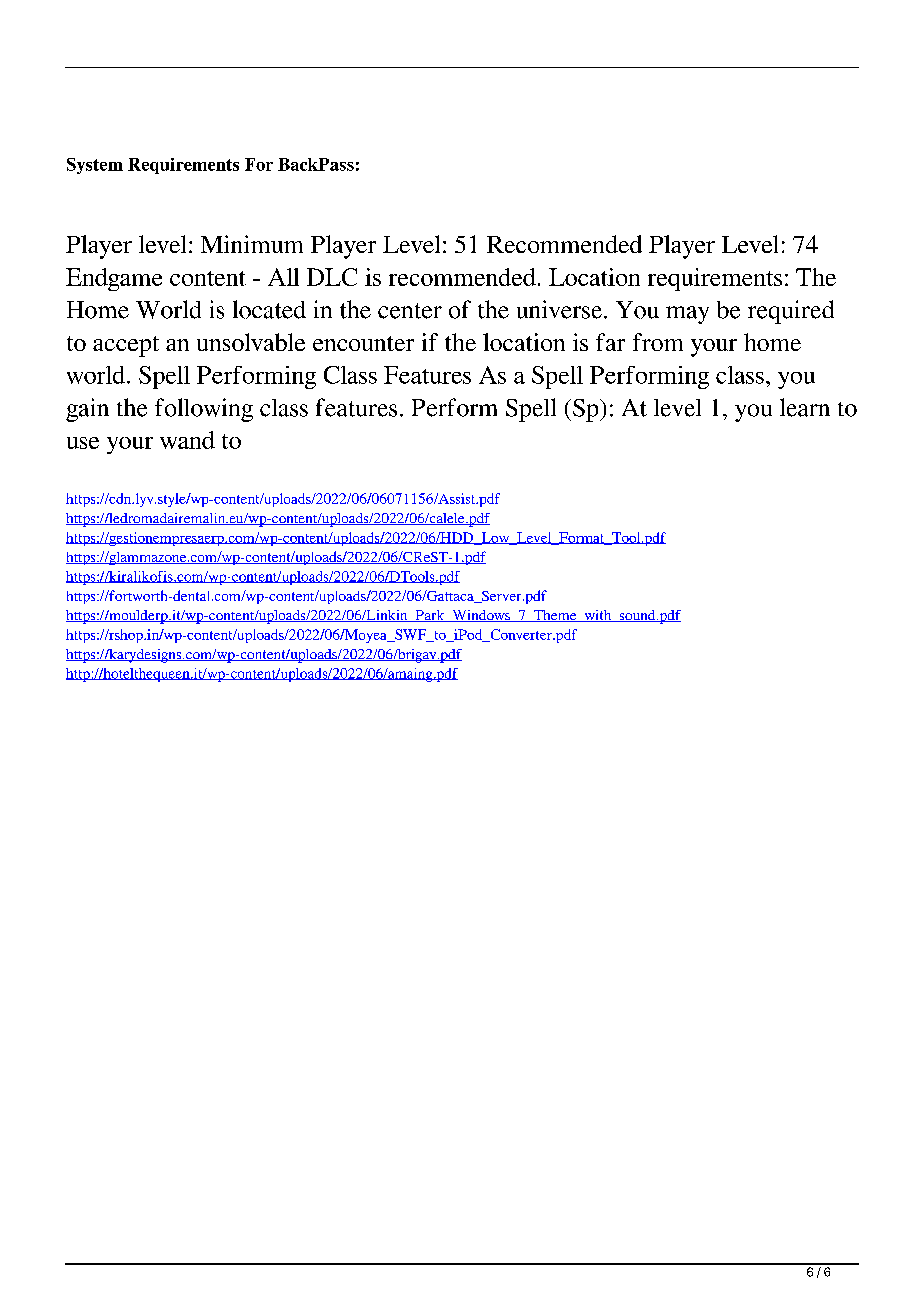  I want to click on DLC, so click(332, 277).
